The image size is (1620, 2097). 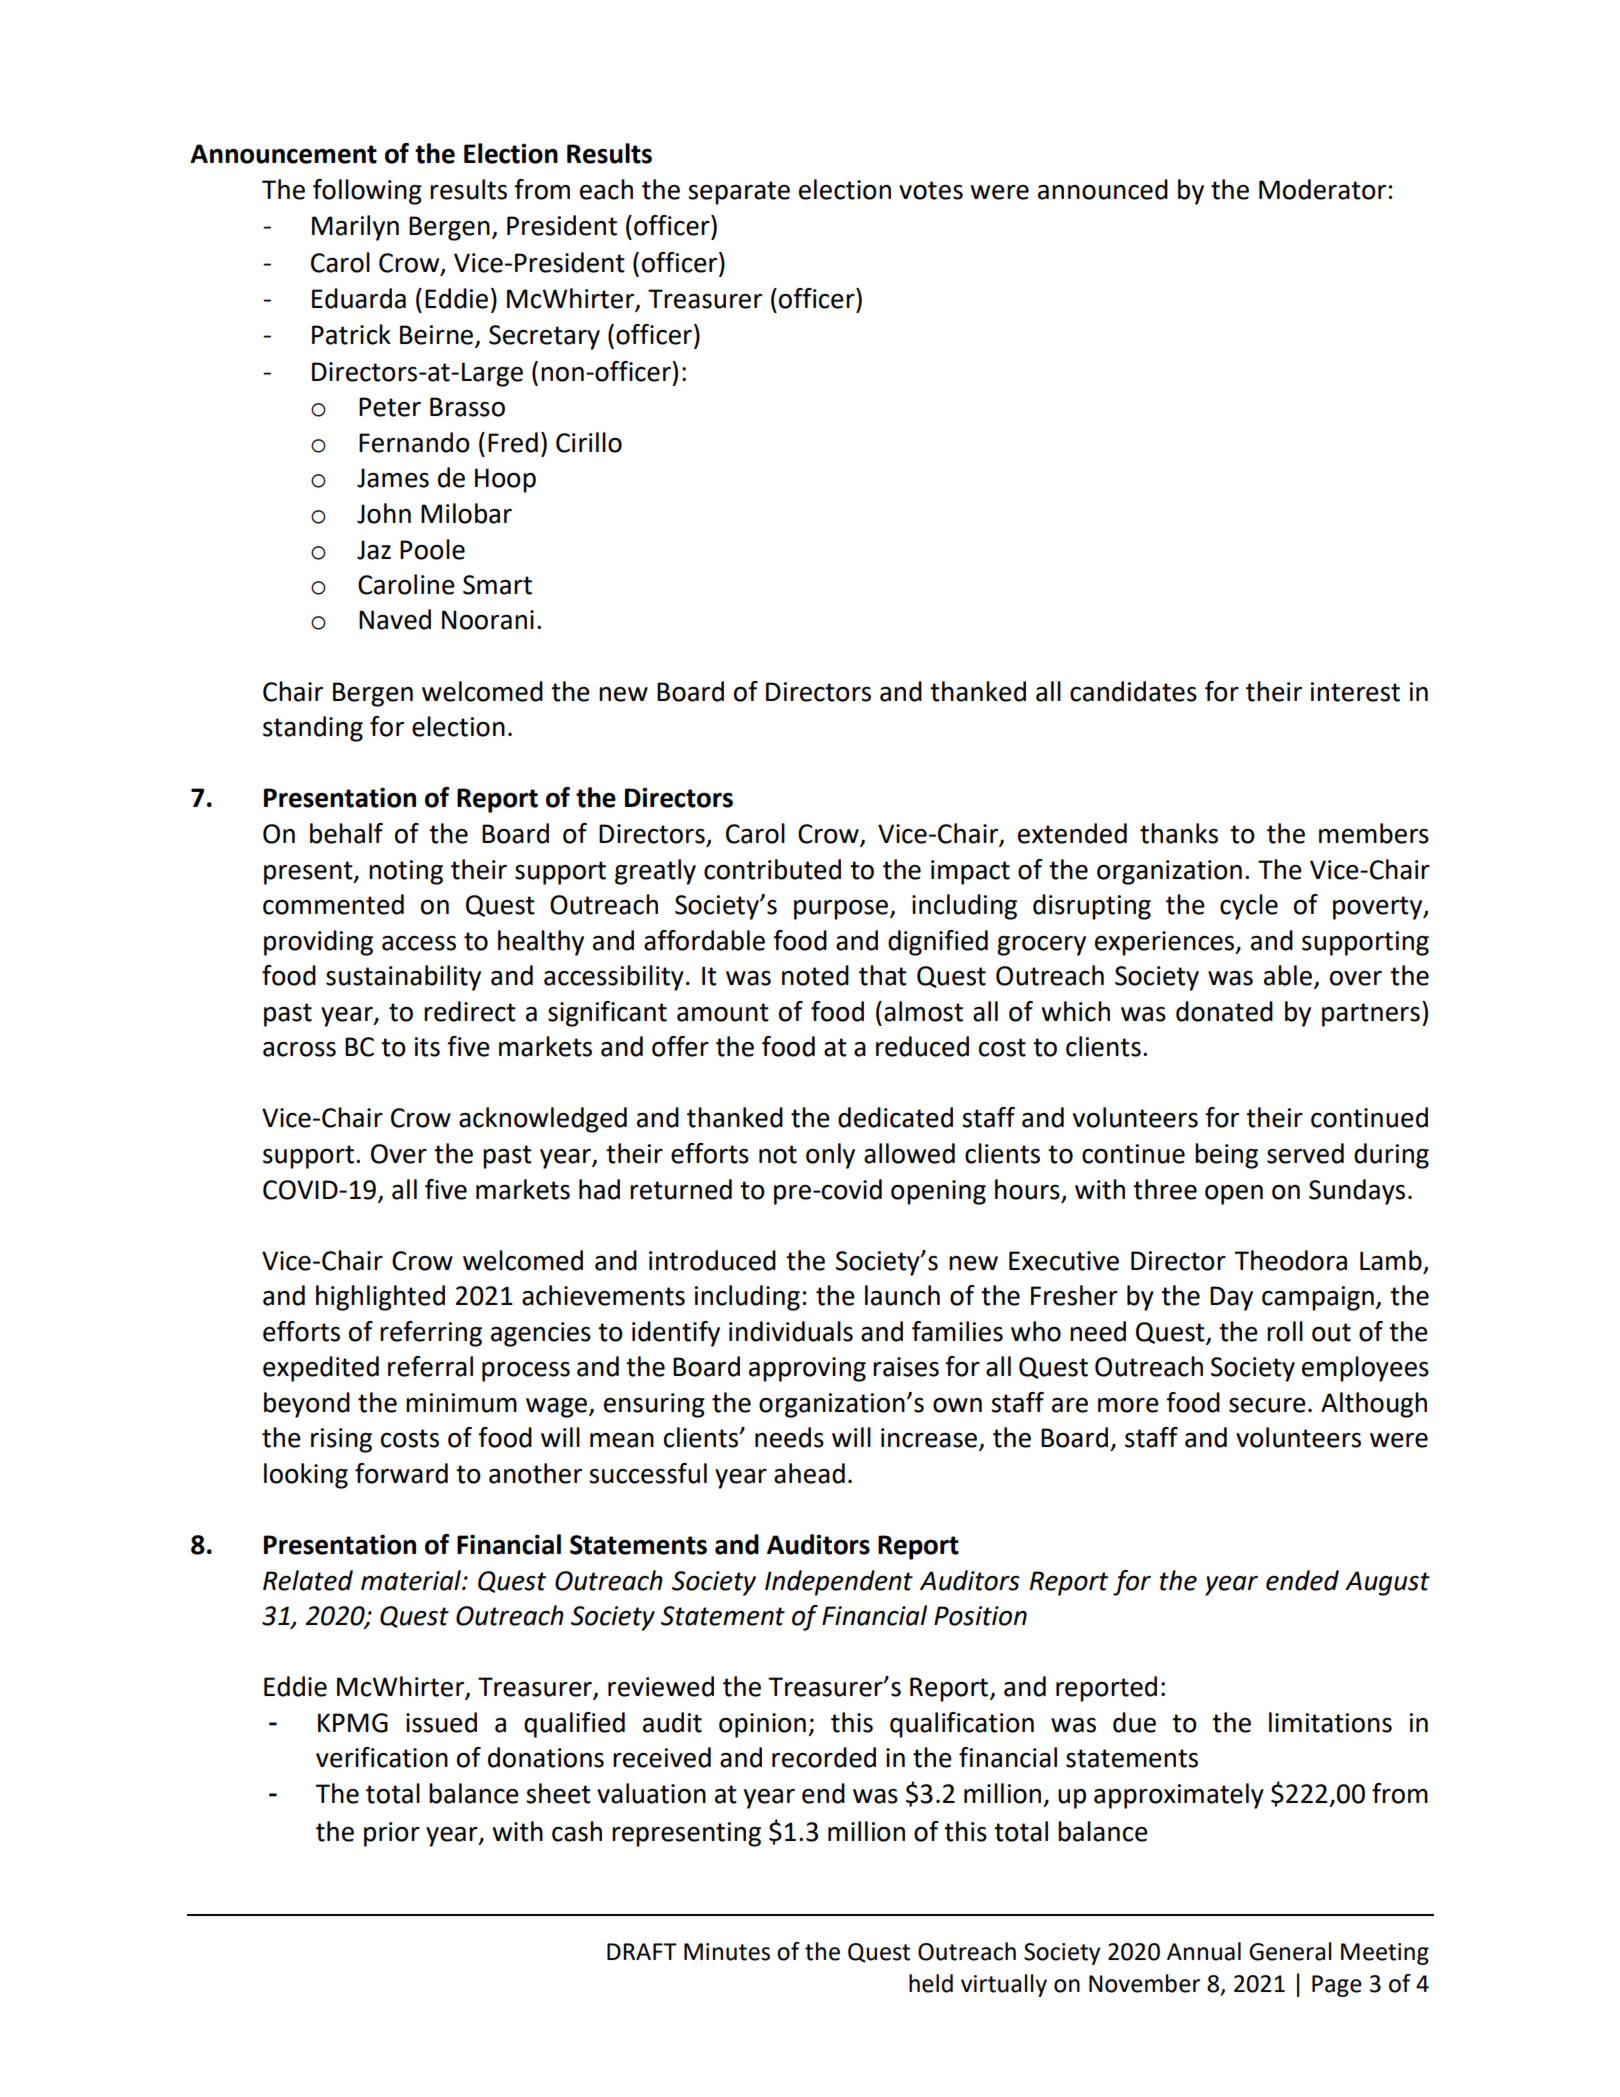 I want to click on interest, so click(x=1355, y=692).
